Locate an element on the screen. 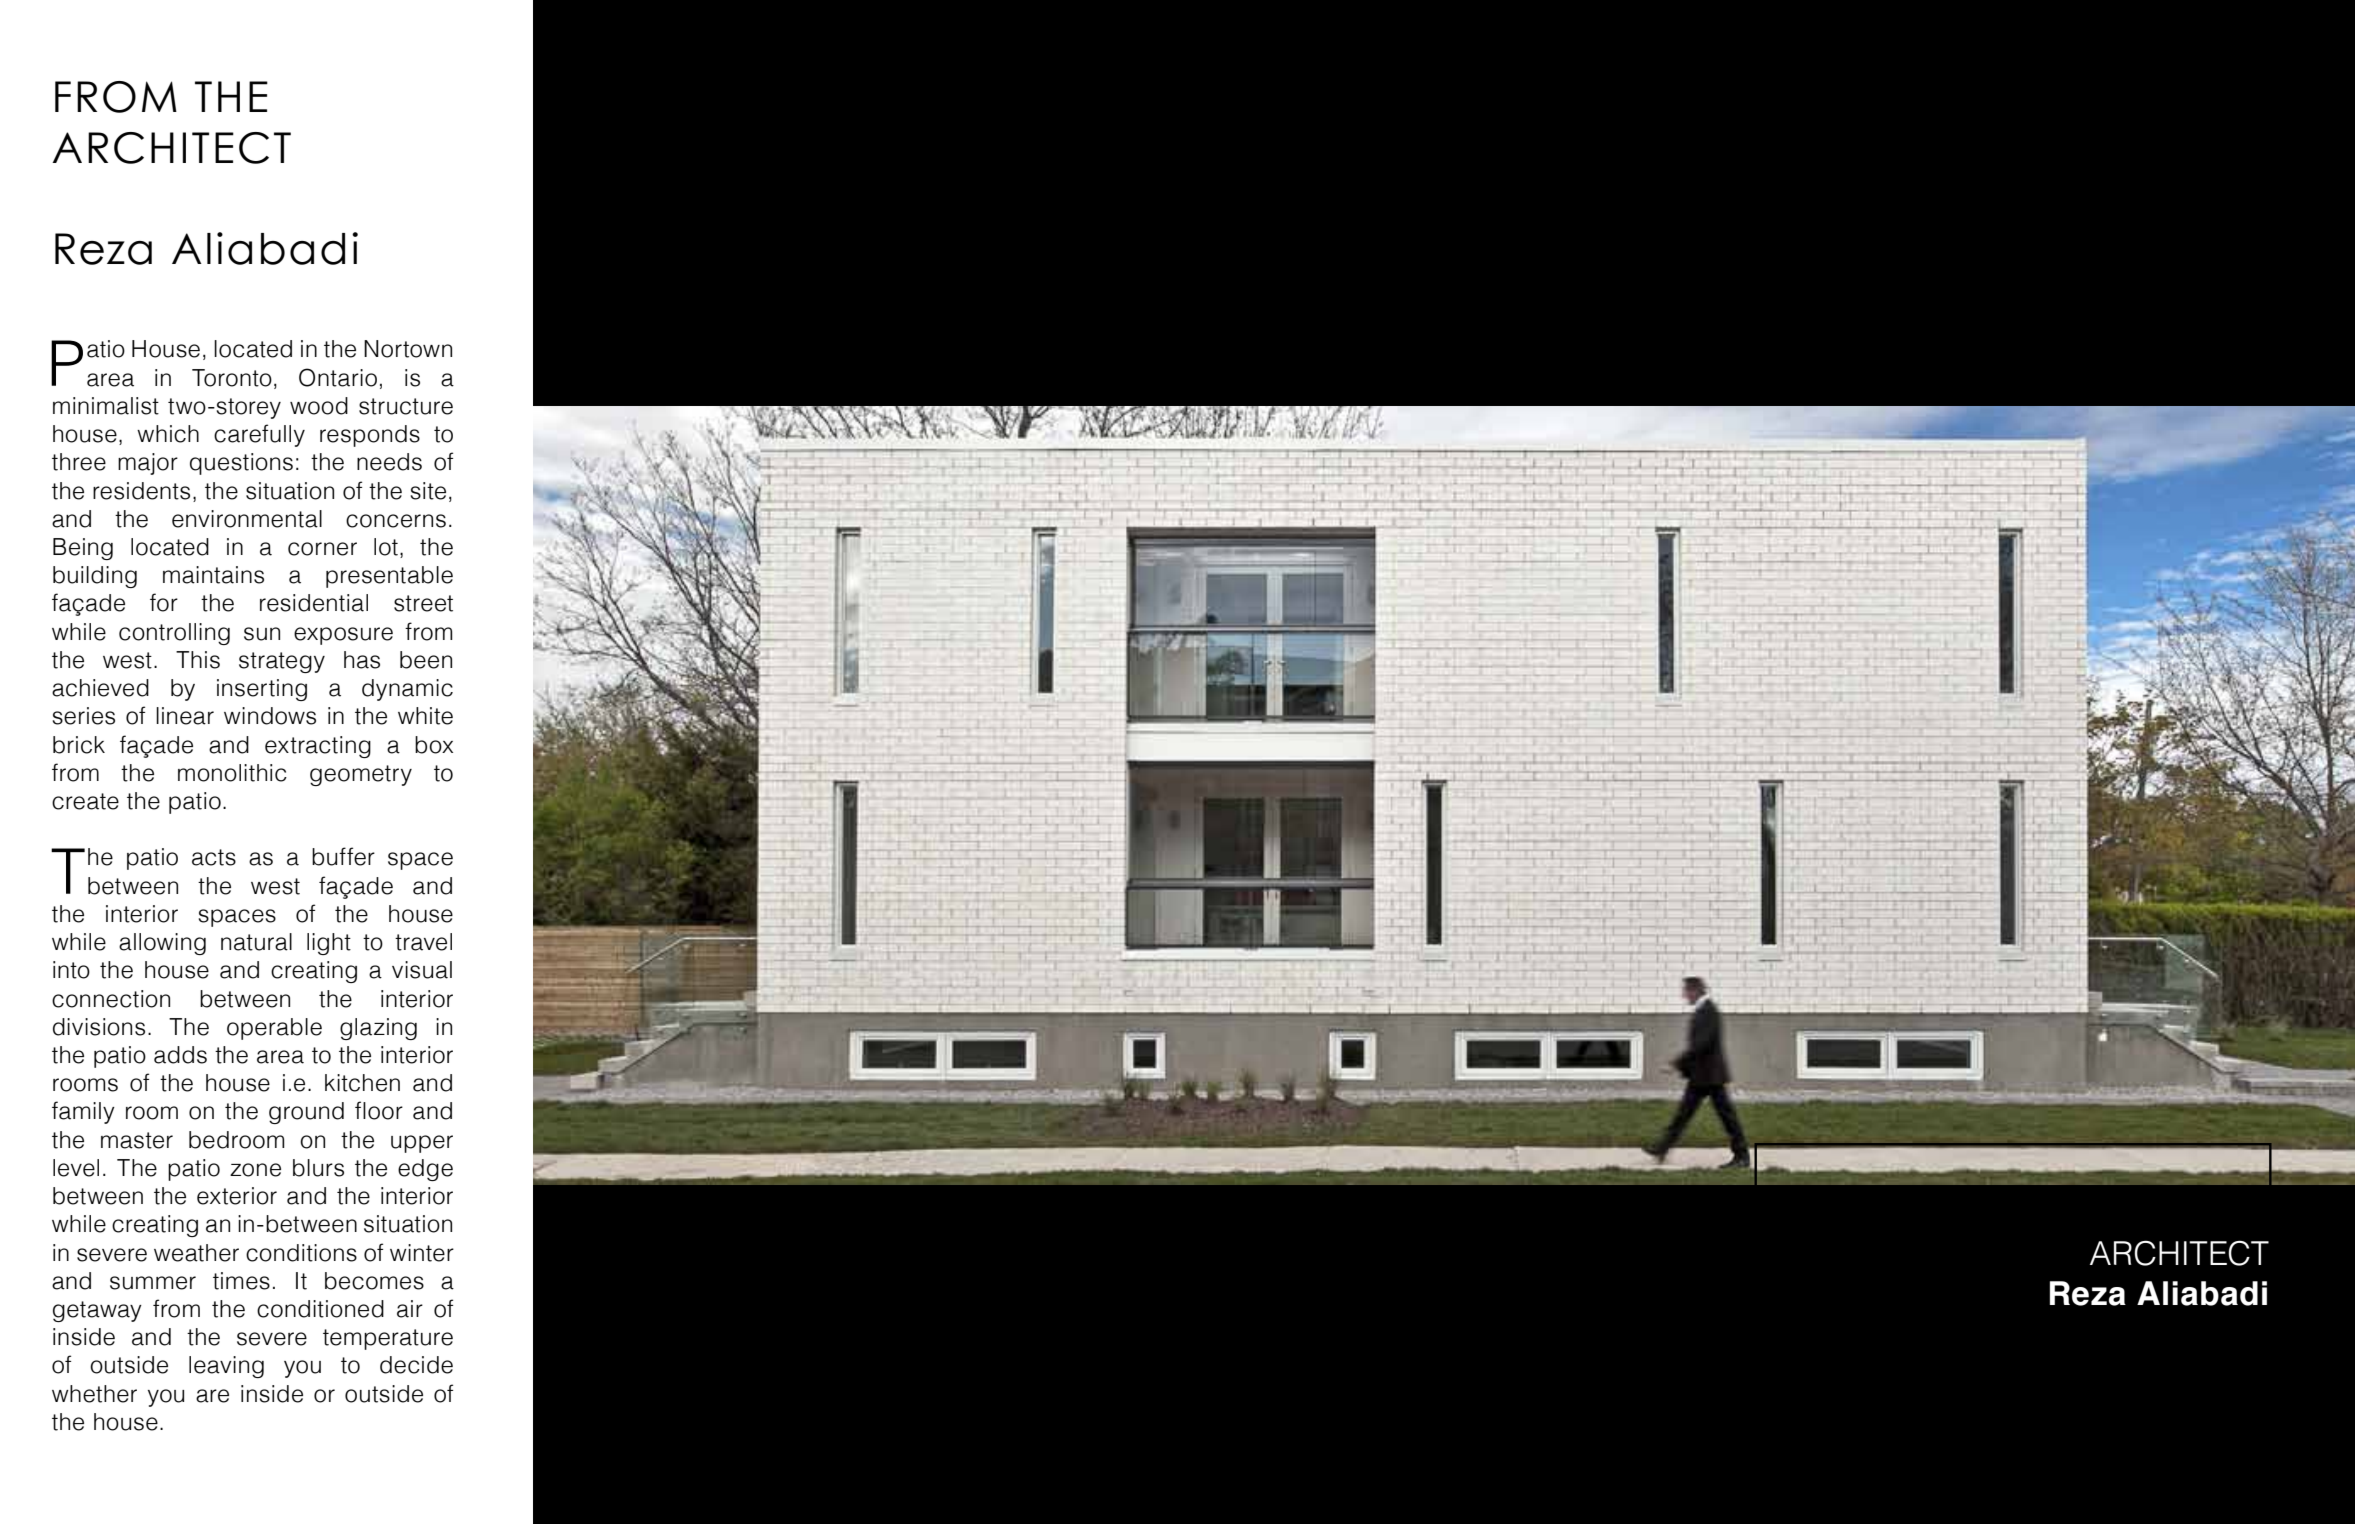 The image size is (2355, 1524). structure is located at coordinates (406, 406).
